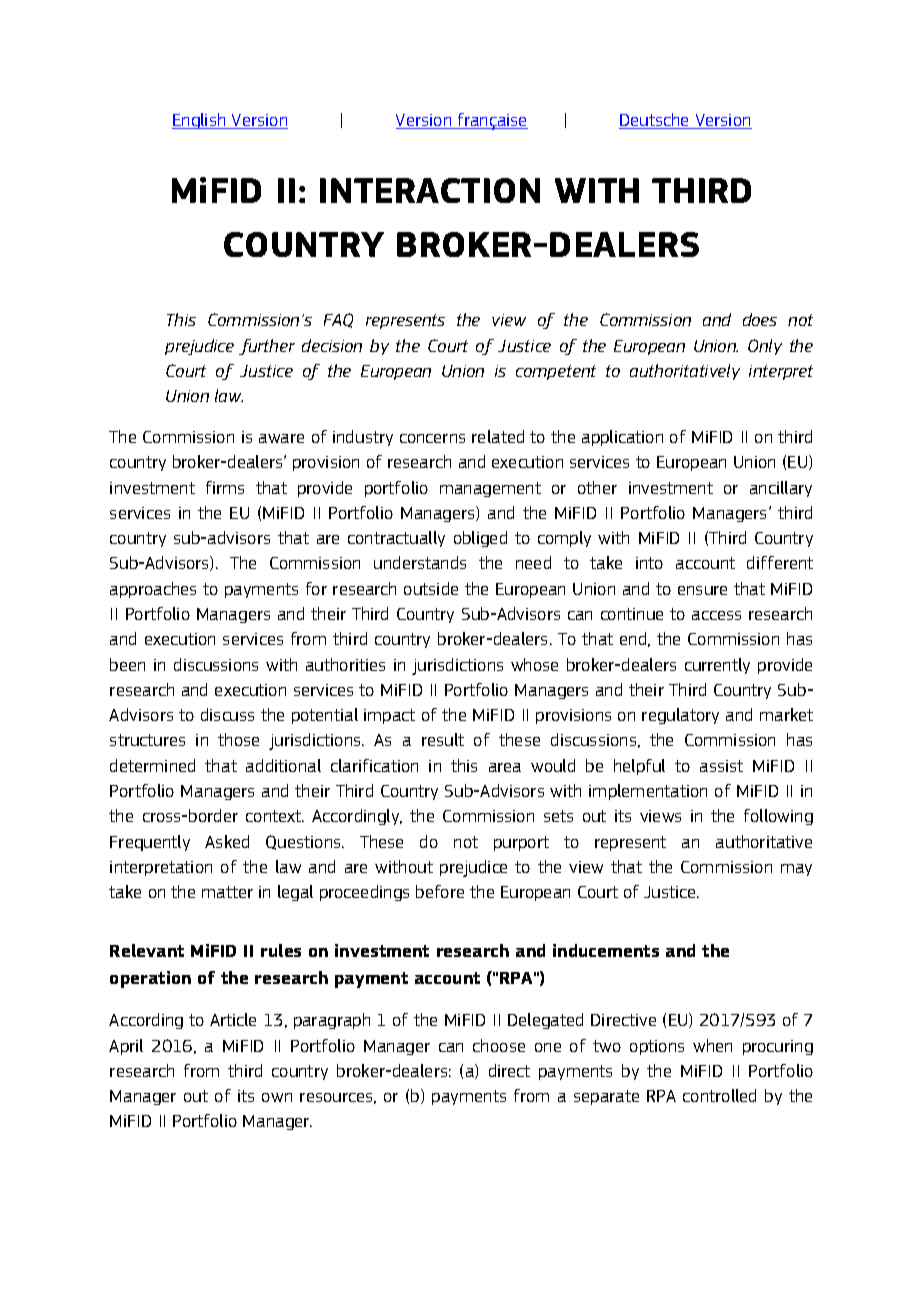 The height and width of the screenshot is (1308, 924). Describe the element at coordinates (430, 190) in the screenshot. I see `INTERACTION` at that location.
